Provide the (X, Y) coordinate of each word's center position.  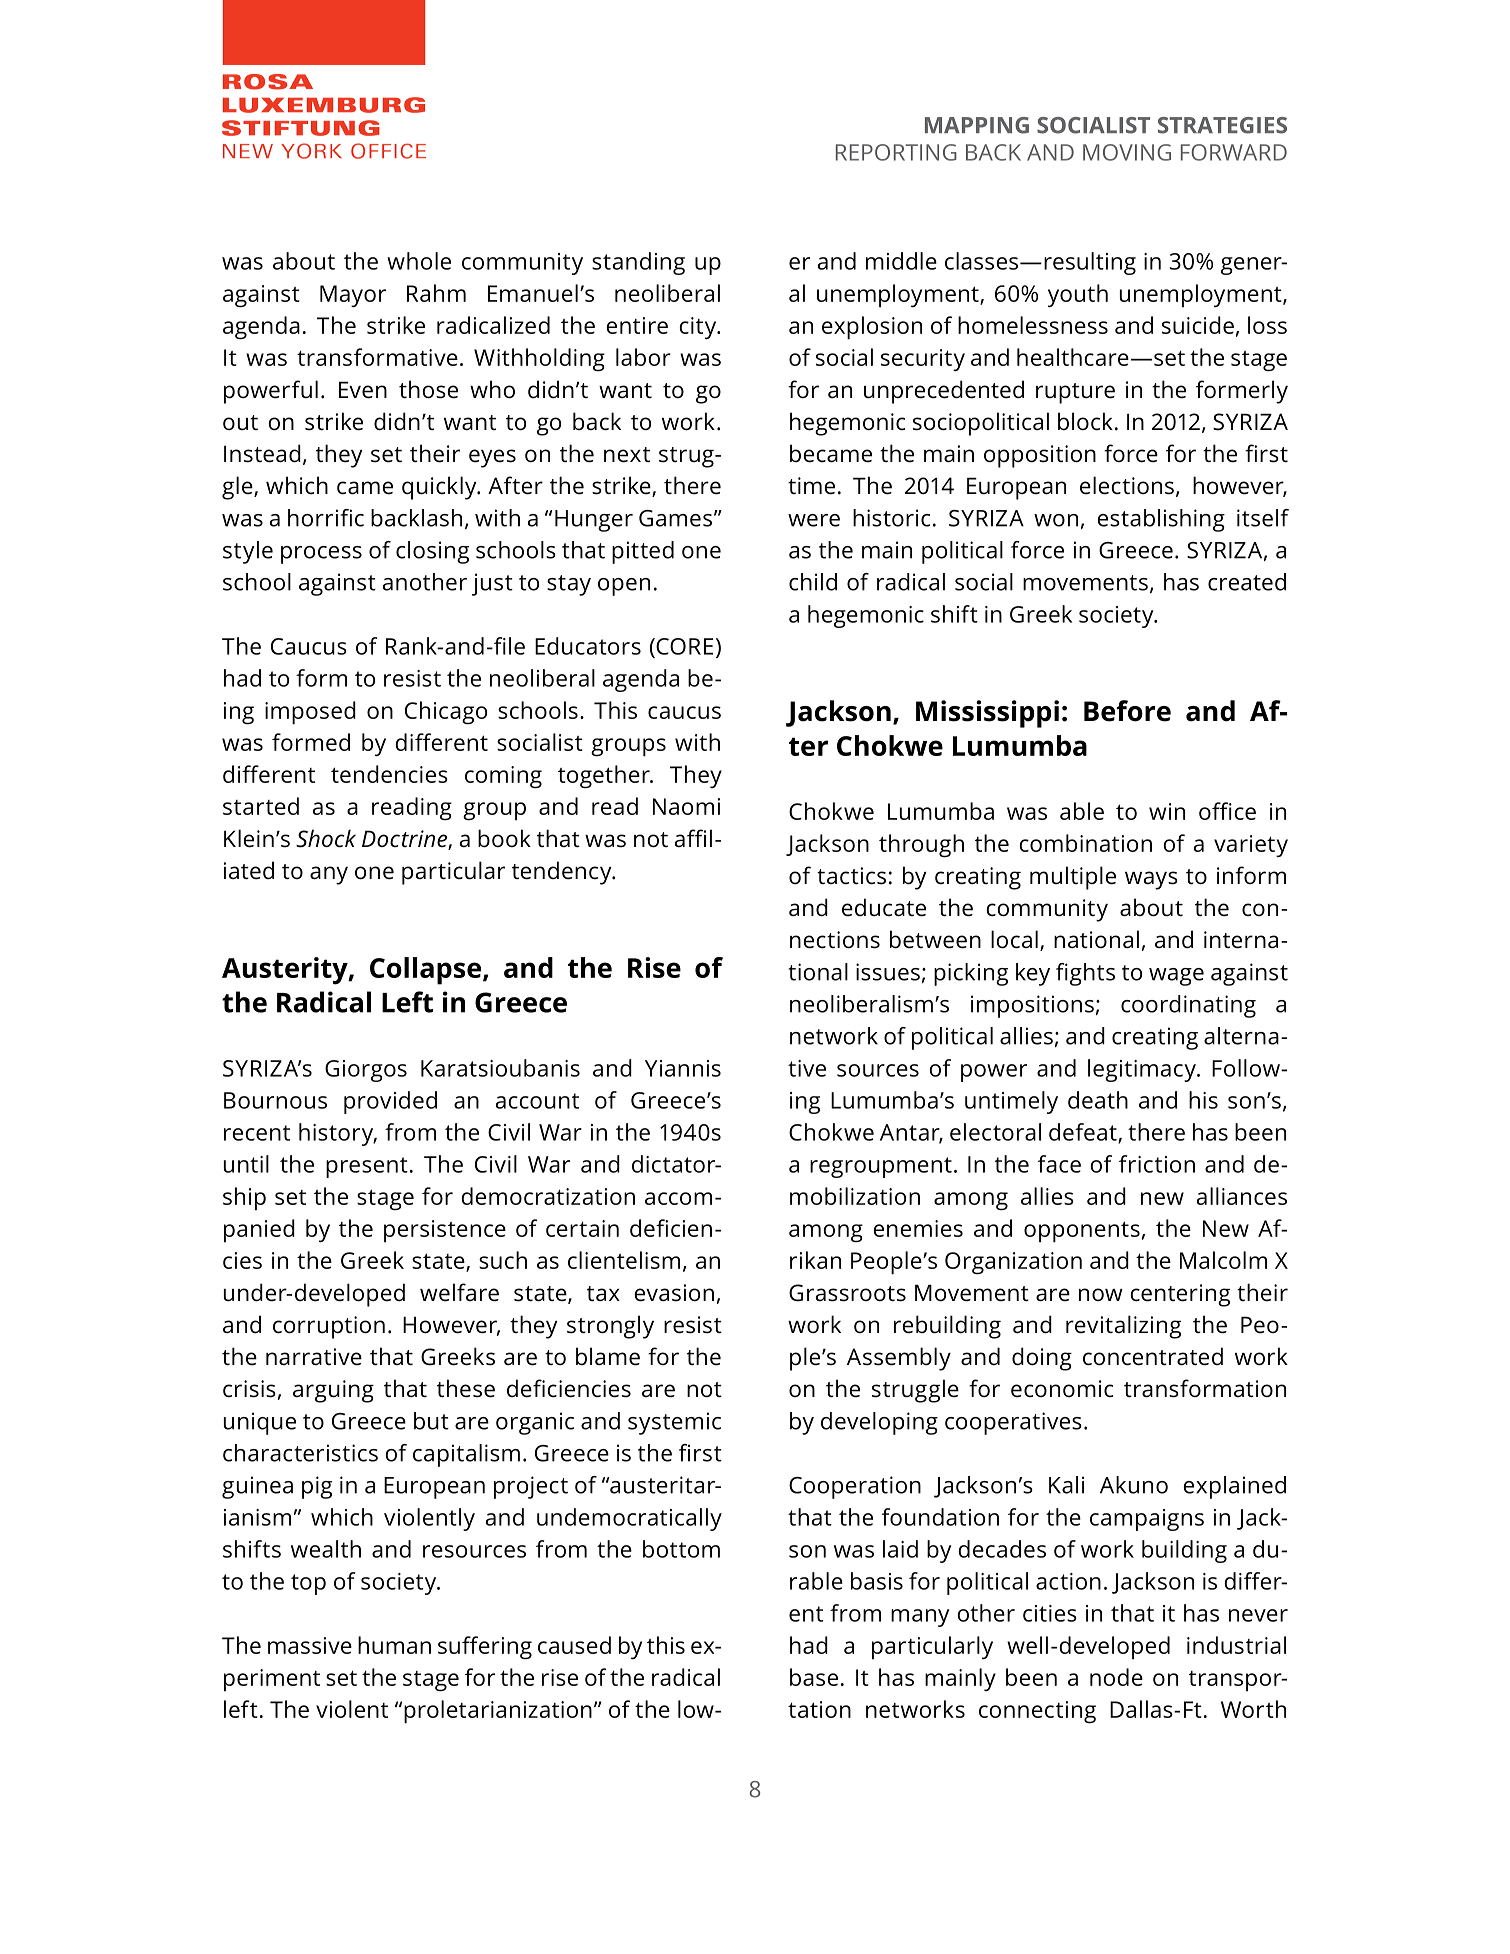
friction (1157, 1164)
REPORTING (896, 152)
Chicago (446, 712)
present (367, 1167)
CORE (683, 646)
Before (1127, 711)
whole (419, 261)
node (1116, 1677)
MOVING (1127, 152)
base (814, 1677)
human (394, 1645)
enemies (918, 1228)
